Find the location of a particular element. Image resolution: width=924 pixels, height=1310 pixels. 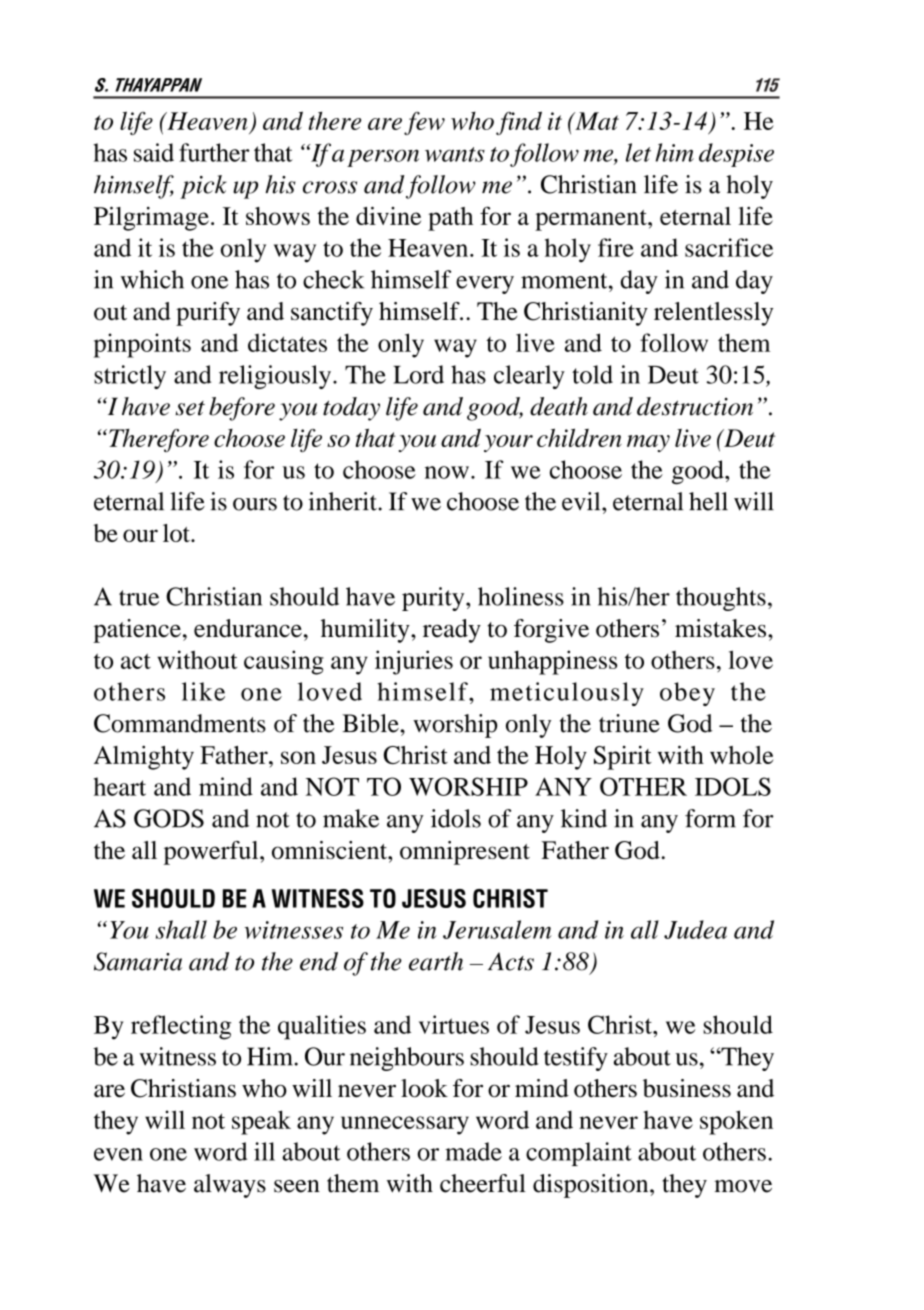

injuries is located at coordinates (414, 662).
